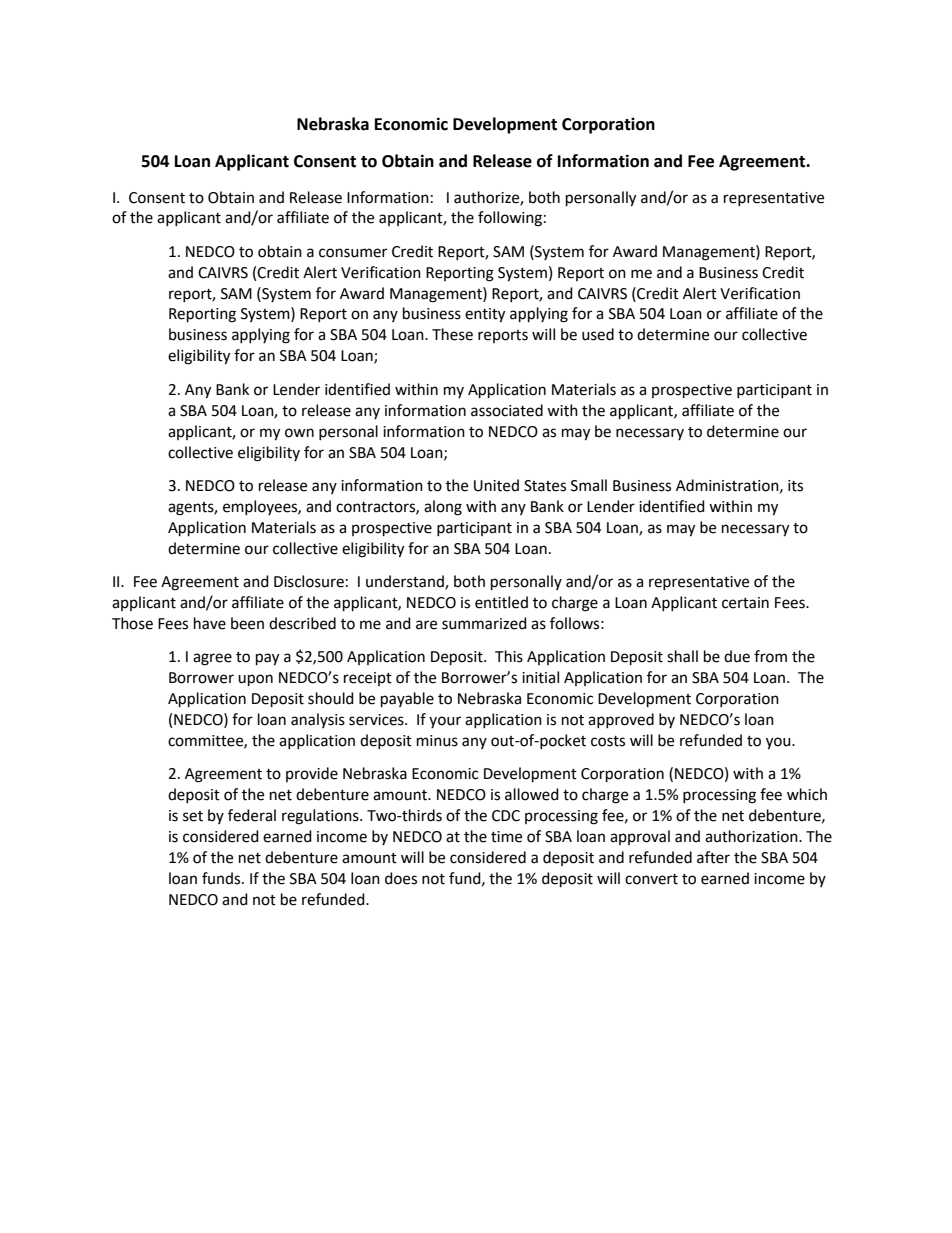  Describe the element at coordinates (745, 603) in the screenshot. I see `certain` at that location.
